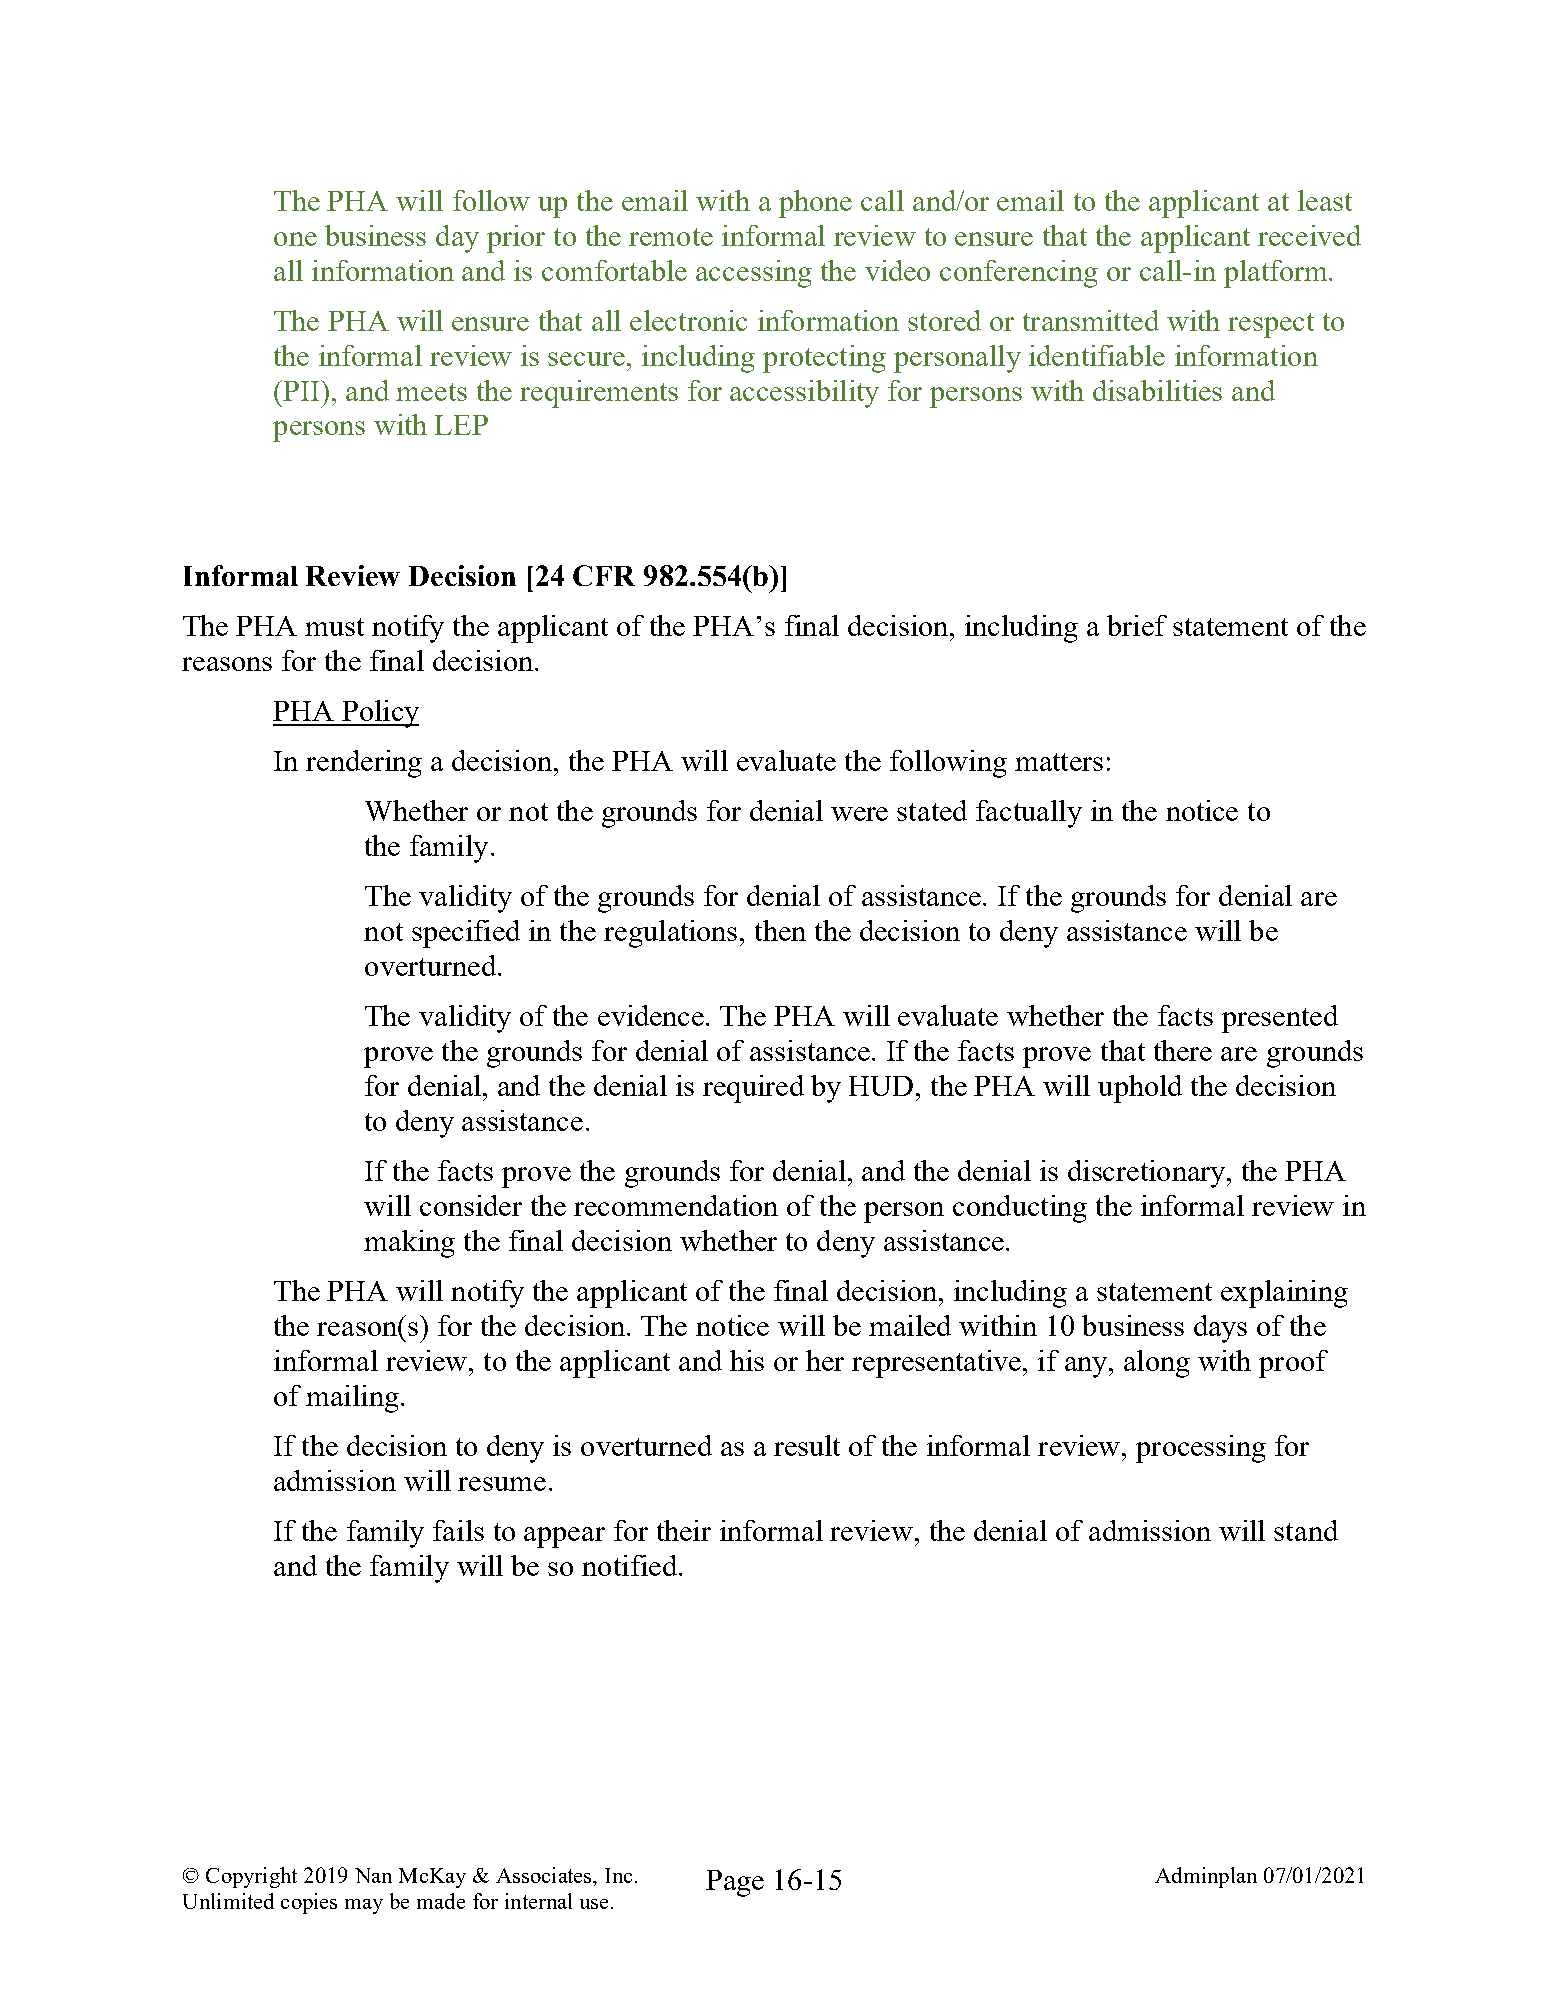 This image has width=1549, height=2005. What do you see at coordinates (735, 1883) in the image?
I see `Page` at bounding box center [735, 1883].
